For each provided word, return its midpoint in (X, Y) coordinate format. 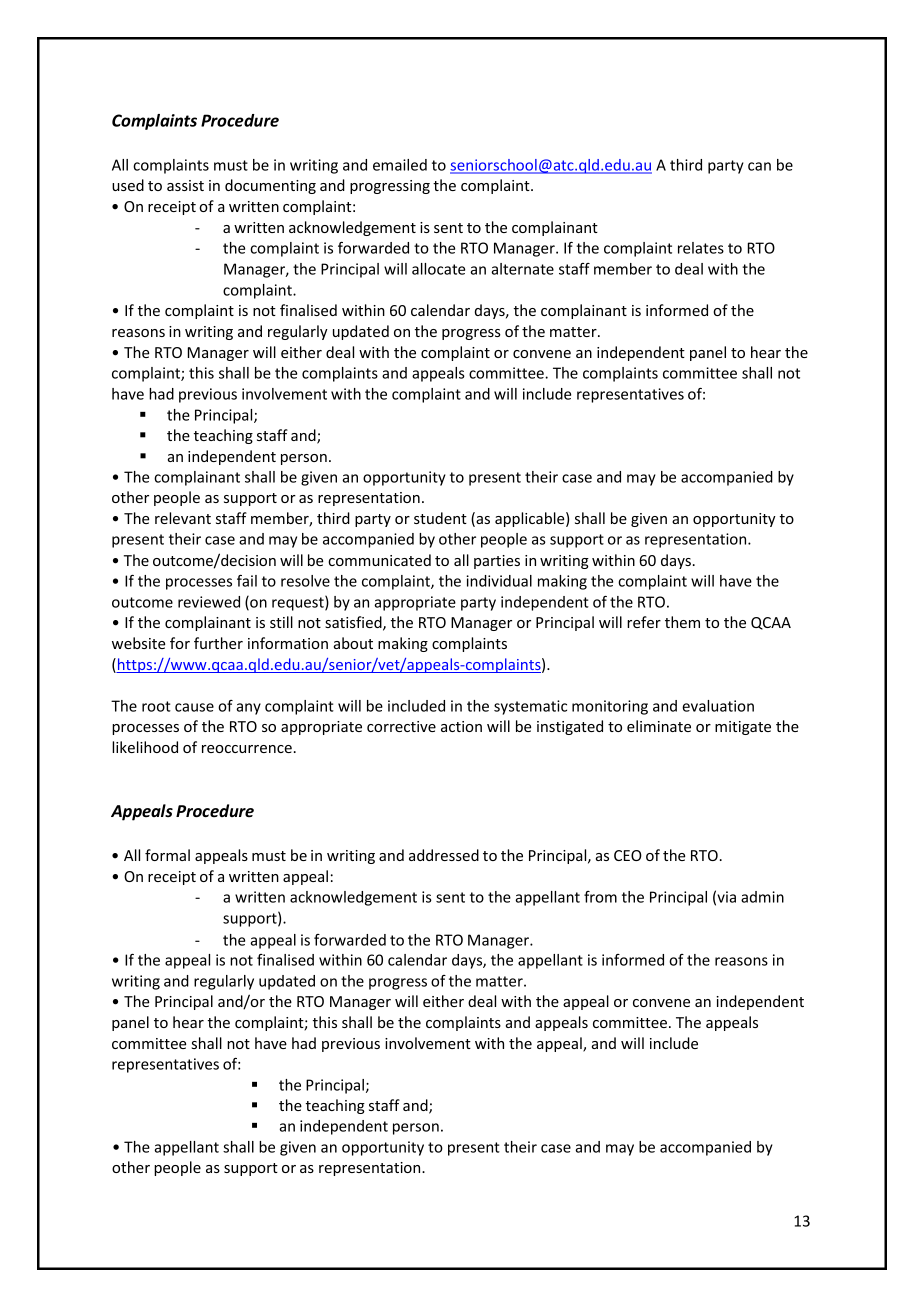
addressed (444, 855)
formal (167, 855)
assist (185, 185)
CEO (628, 855)
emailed (400, 165)
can (759, 166)
